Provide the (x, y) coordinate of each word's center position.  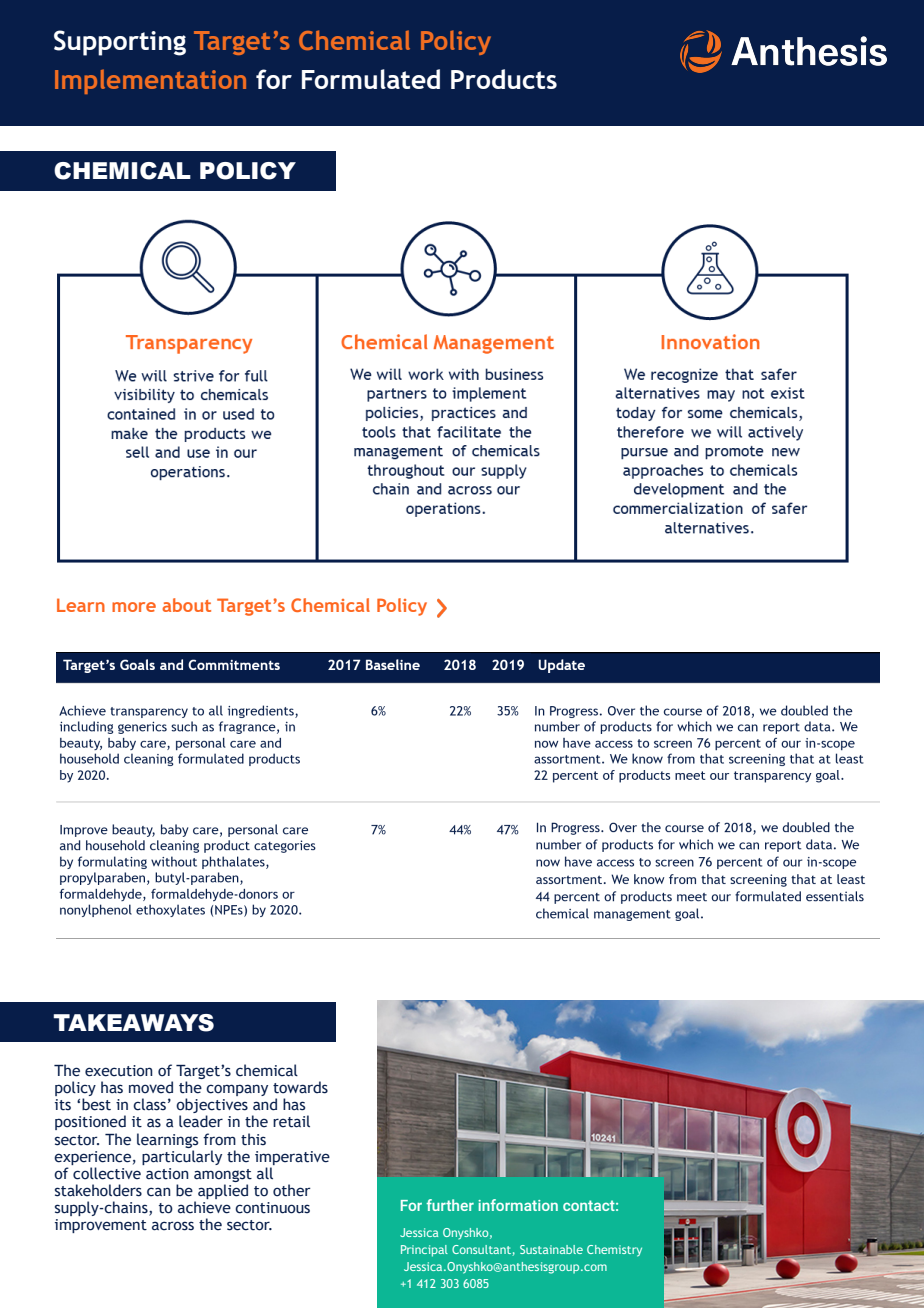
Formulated (371, 79)
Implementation (150, 81)
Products (504, 79)
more (134, 607)
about (186, 605)
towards (300, 1087)
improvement (101, 1226)
